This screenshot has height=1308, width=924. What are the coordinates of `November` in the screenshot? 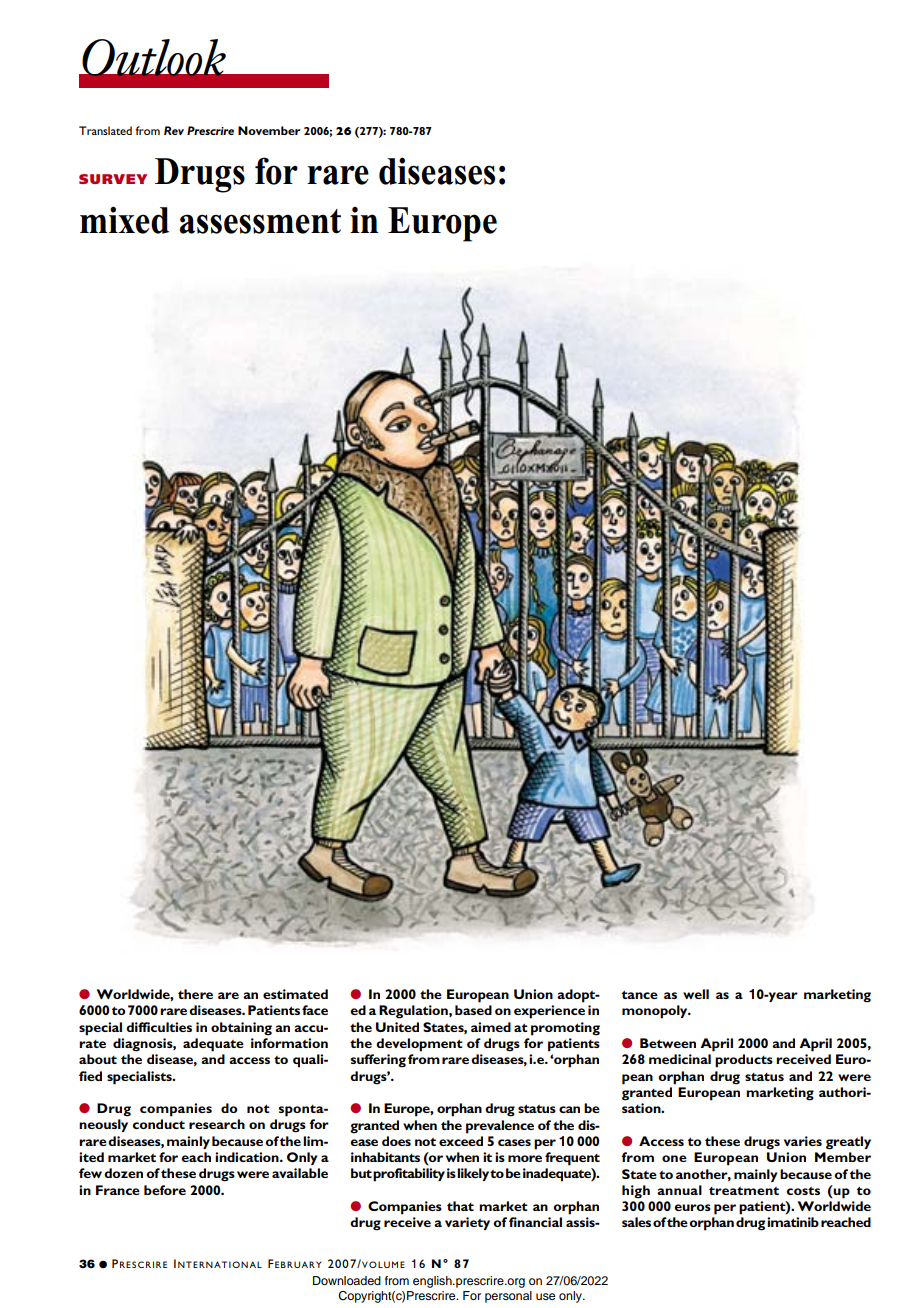 It's located at (269, 130).
